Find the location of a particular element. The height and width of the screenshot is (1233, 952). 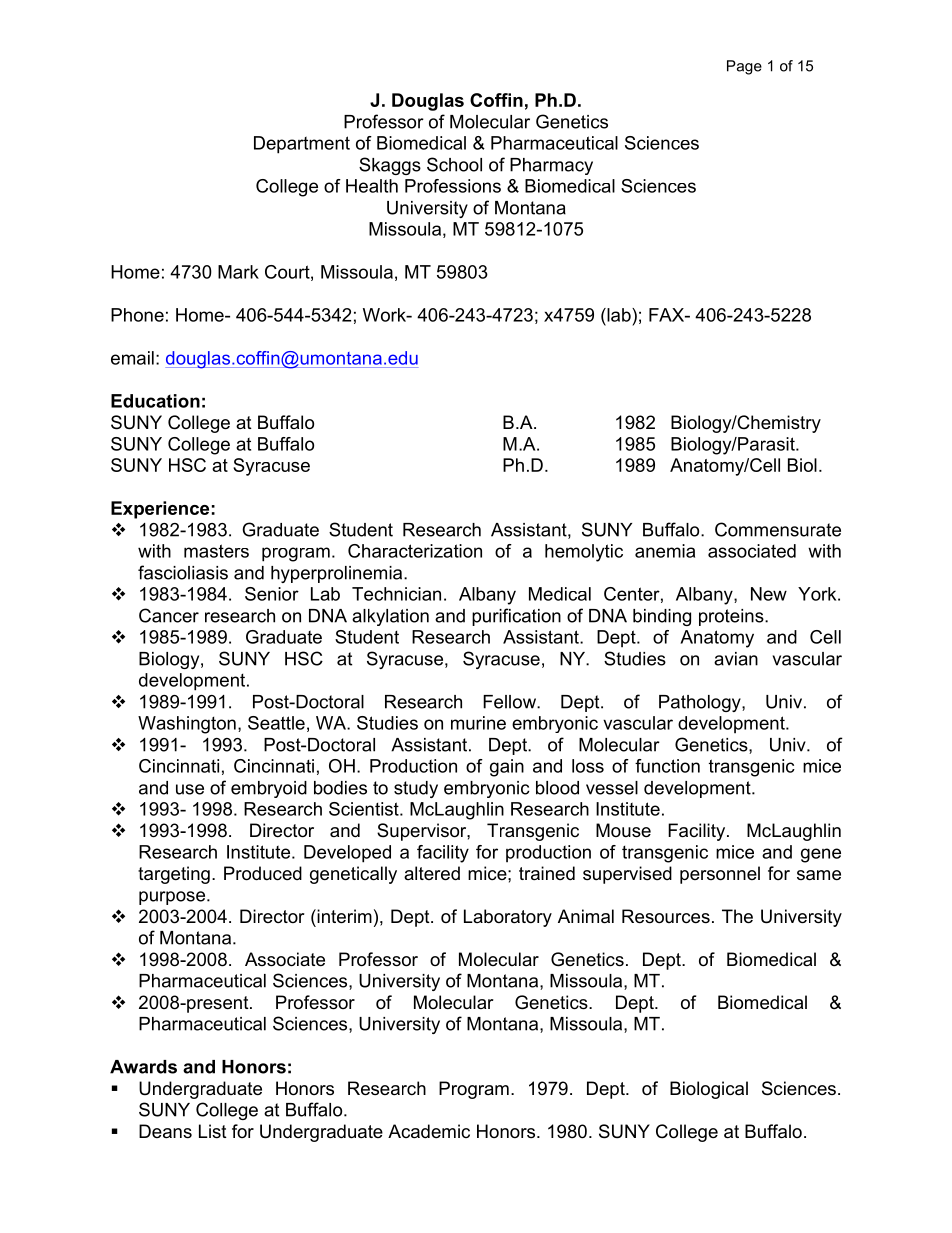

Washington is located at coordinates (187, 725).
